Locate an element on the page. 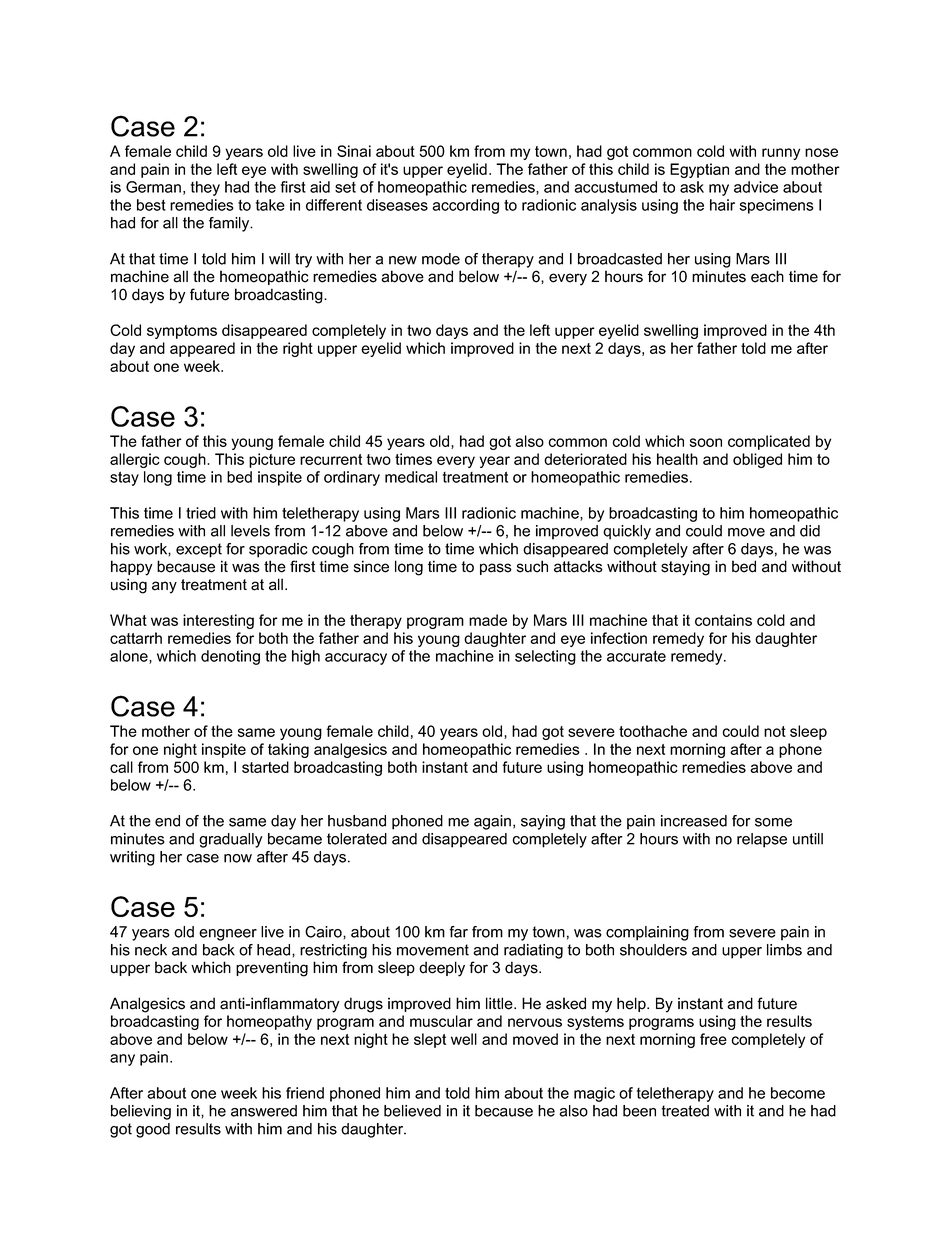 This page has width=952, height=1233. medical is located at coordinates (411, 477).
